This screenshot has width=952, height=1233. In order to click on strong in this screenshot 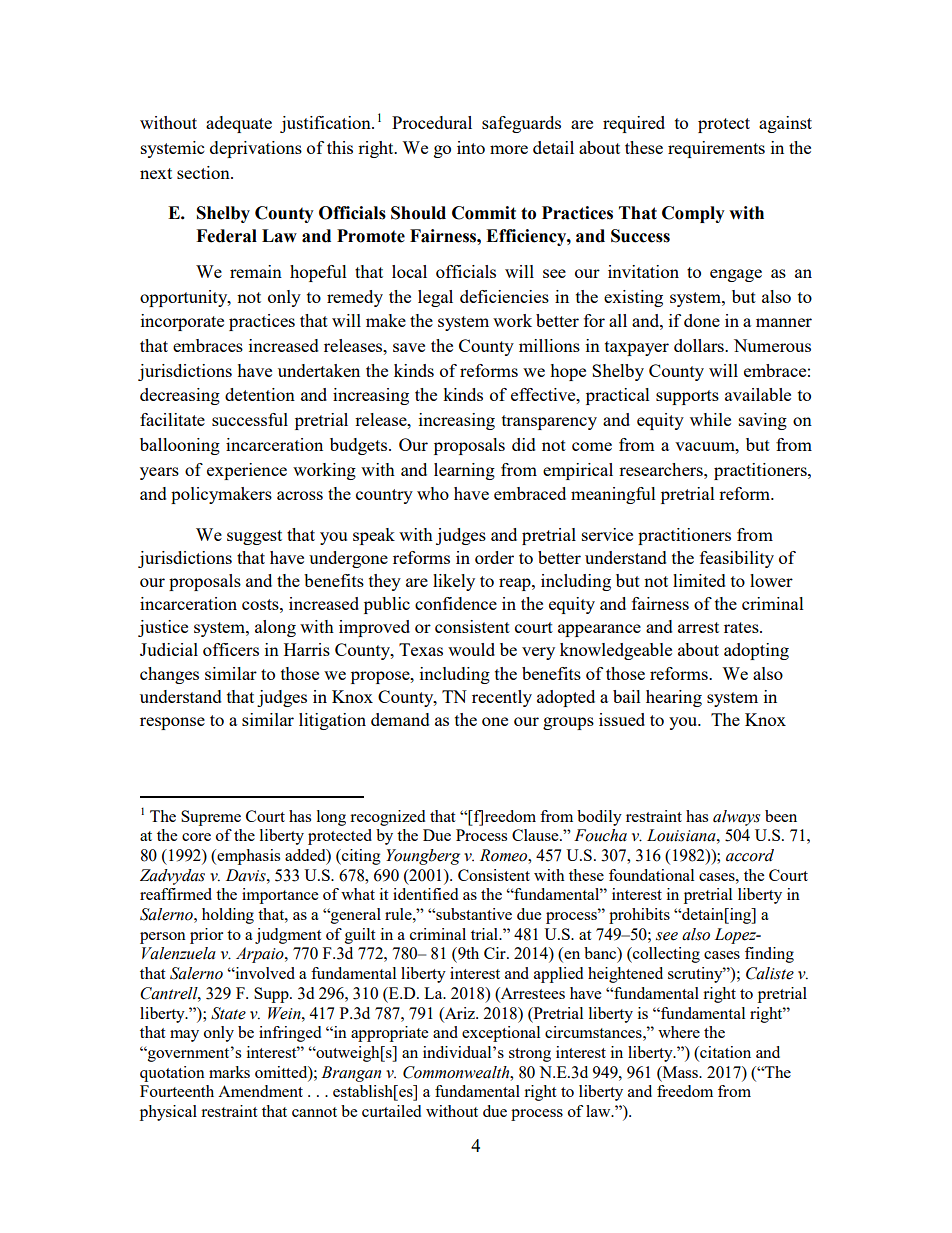, I will do `click(530, 1055)`.
